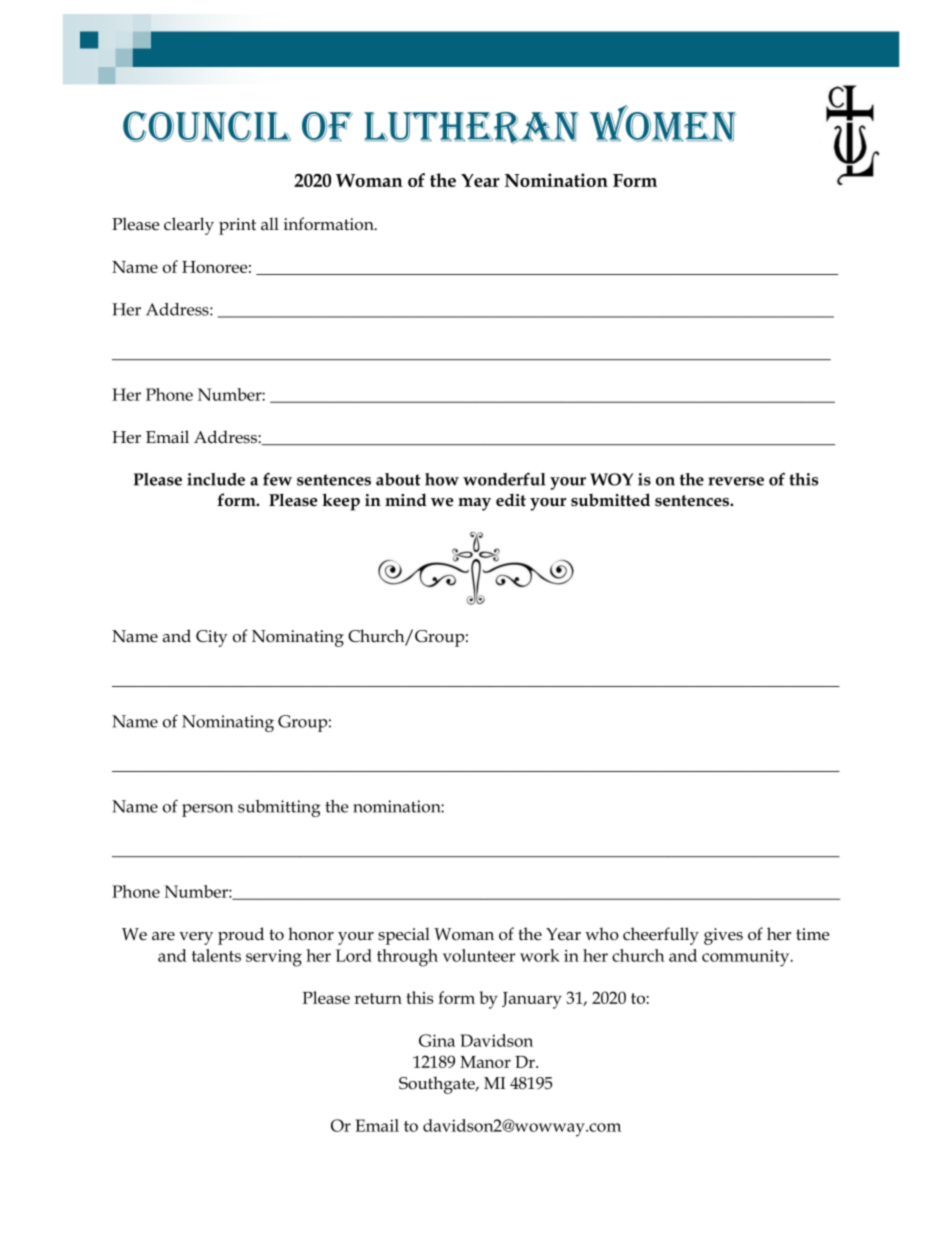 The width and height of the image is (952, 1233). What do you see at coordinates (485, 1062) in the image?
I see `Manor` at bounding box center [485, 1062].
